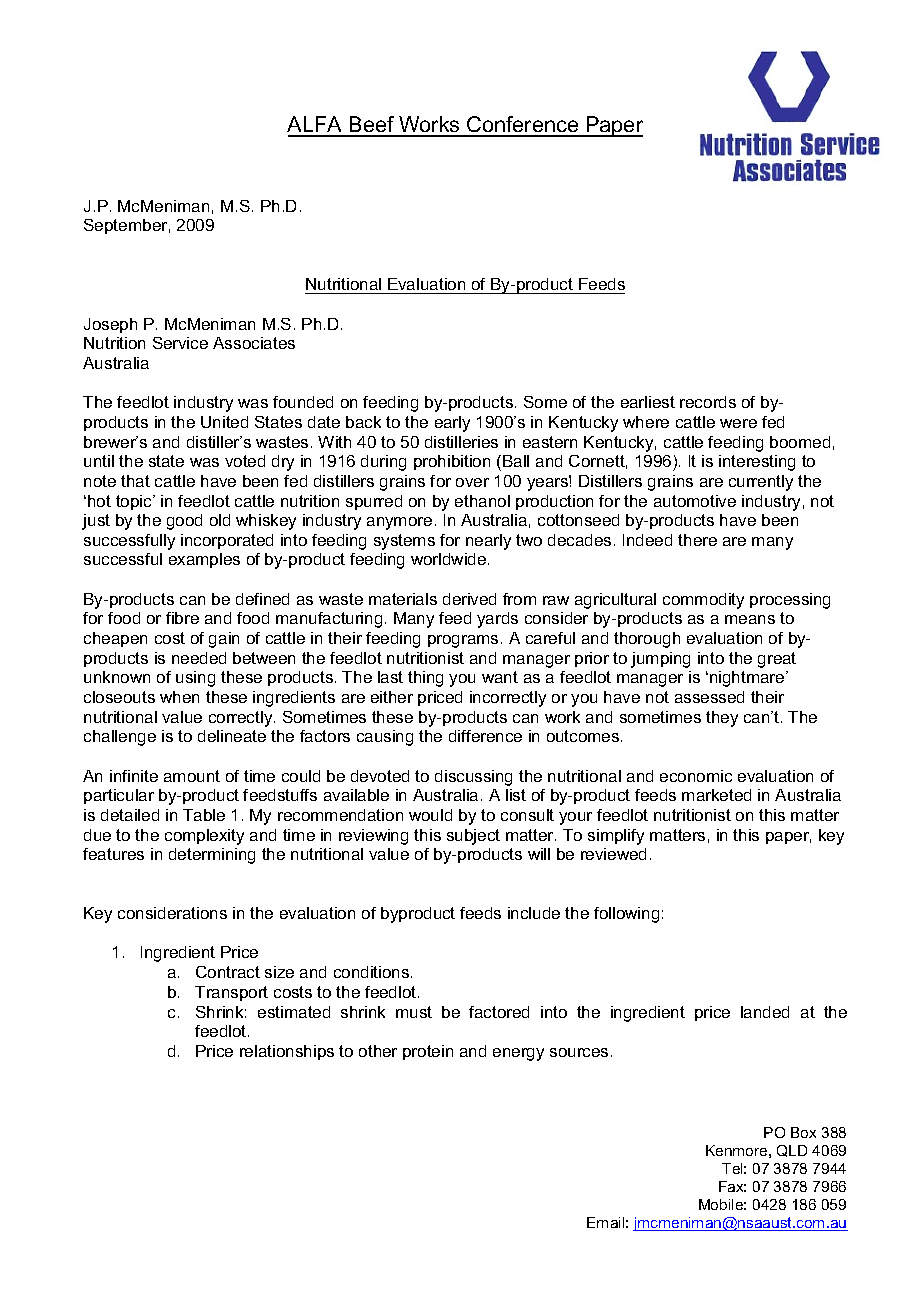 This document has width=924, height=1308. Describe the element at coordinates (722, 719) in the document. I see `they` at that location.
